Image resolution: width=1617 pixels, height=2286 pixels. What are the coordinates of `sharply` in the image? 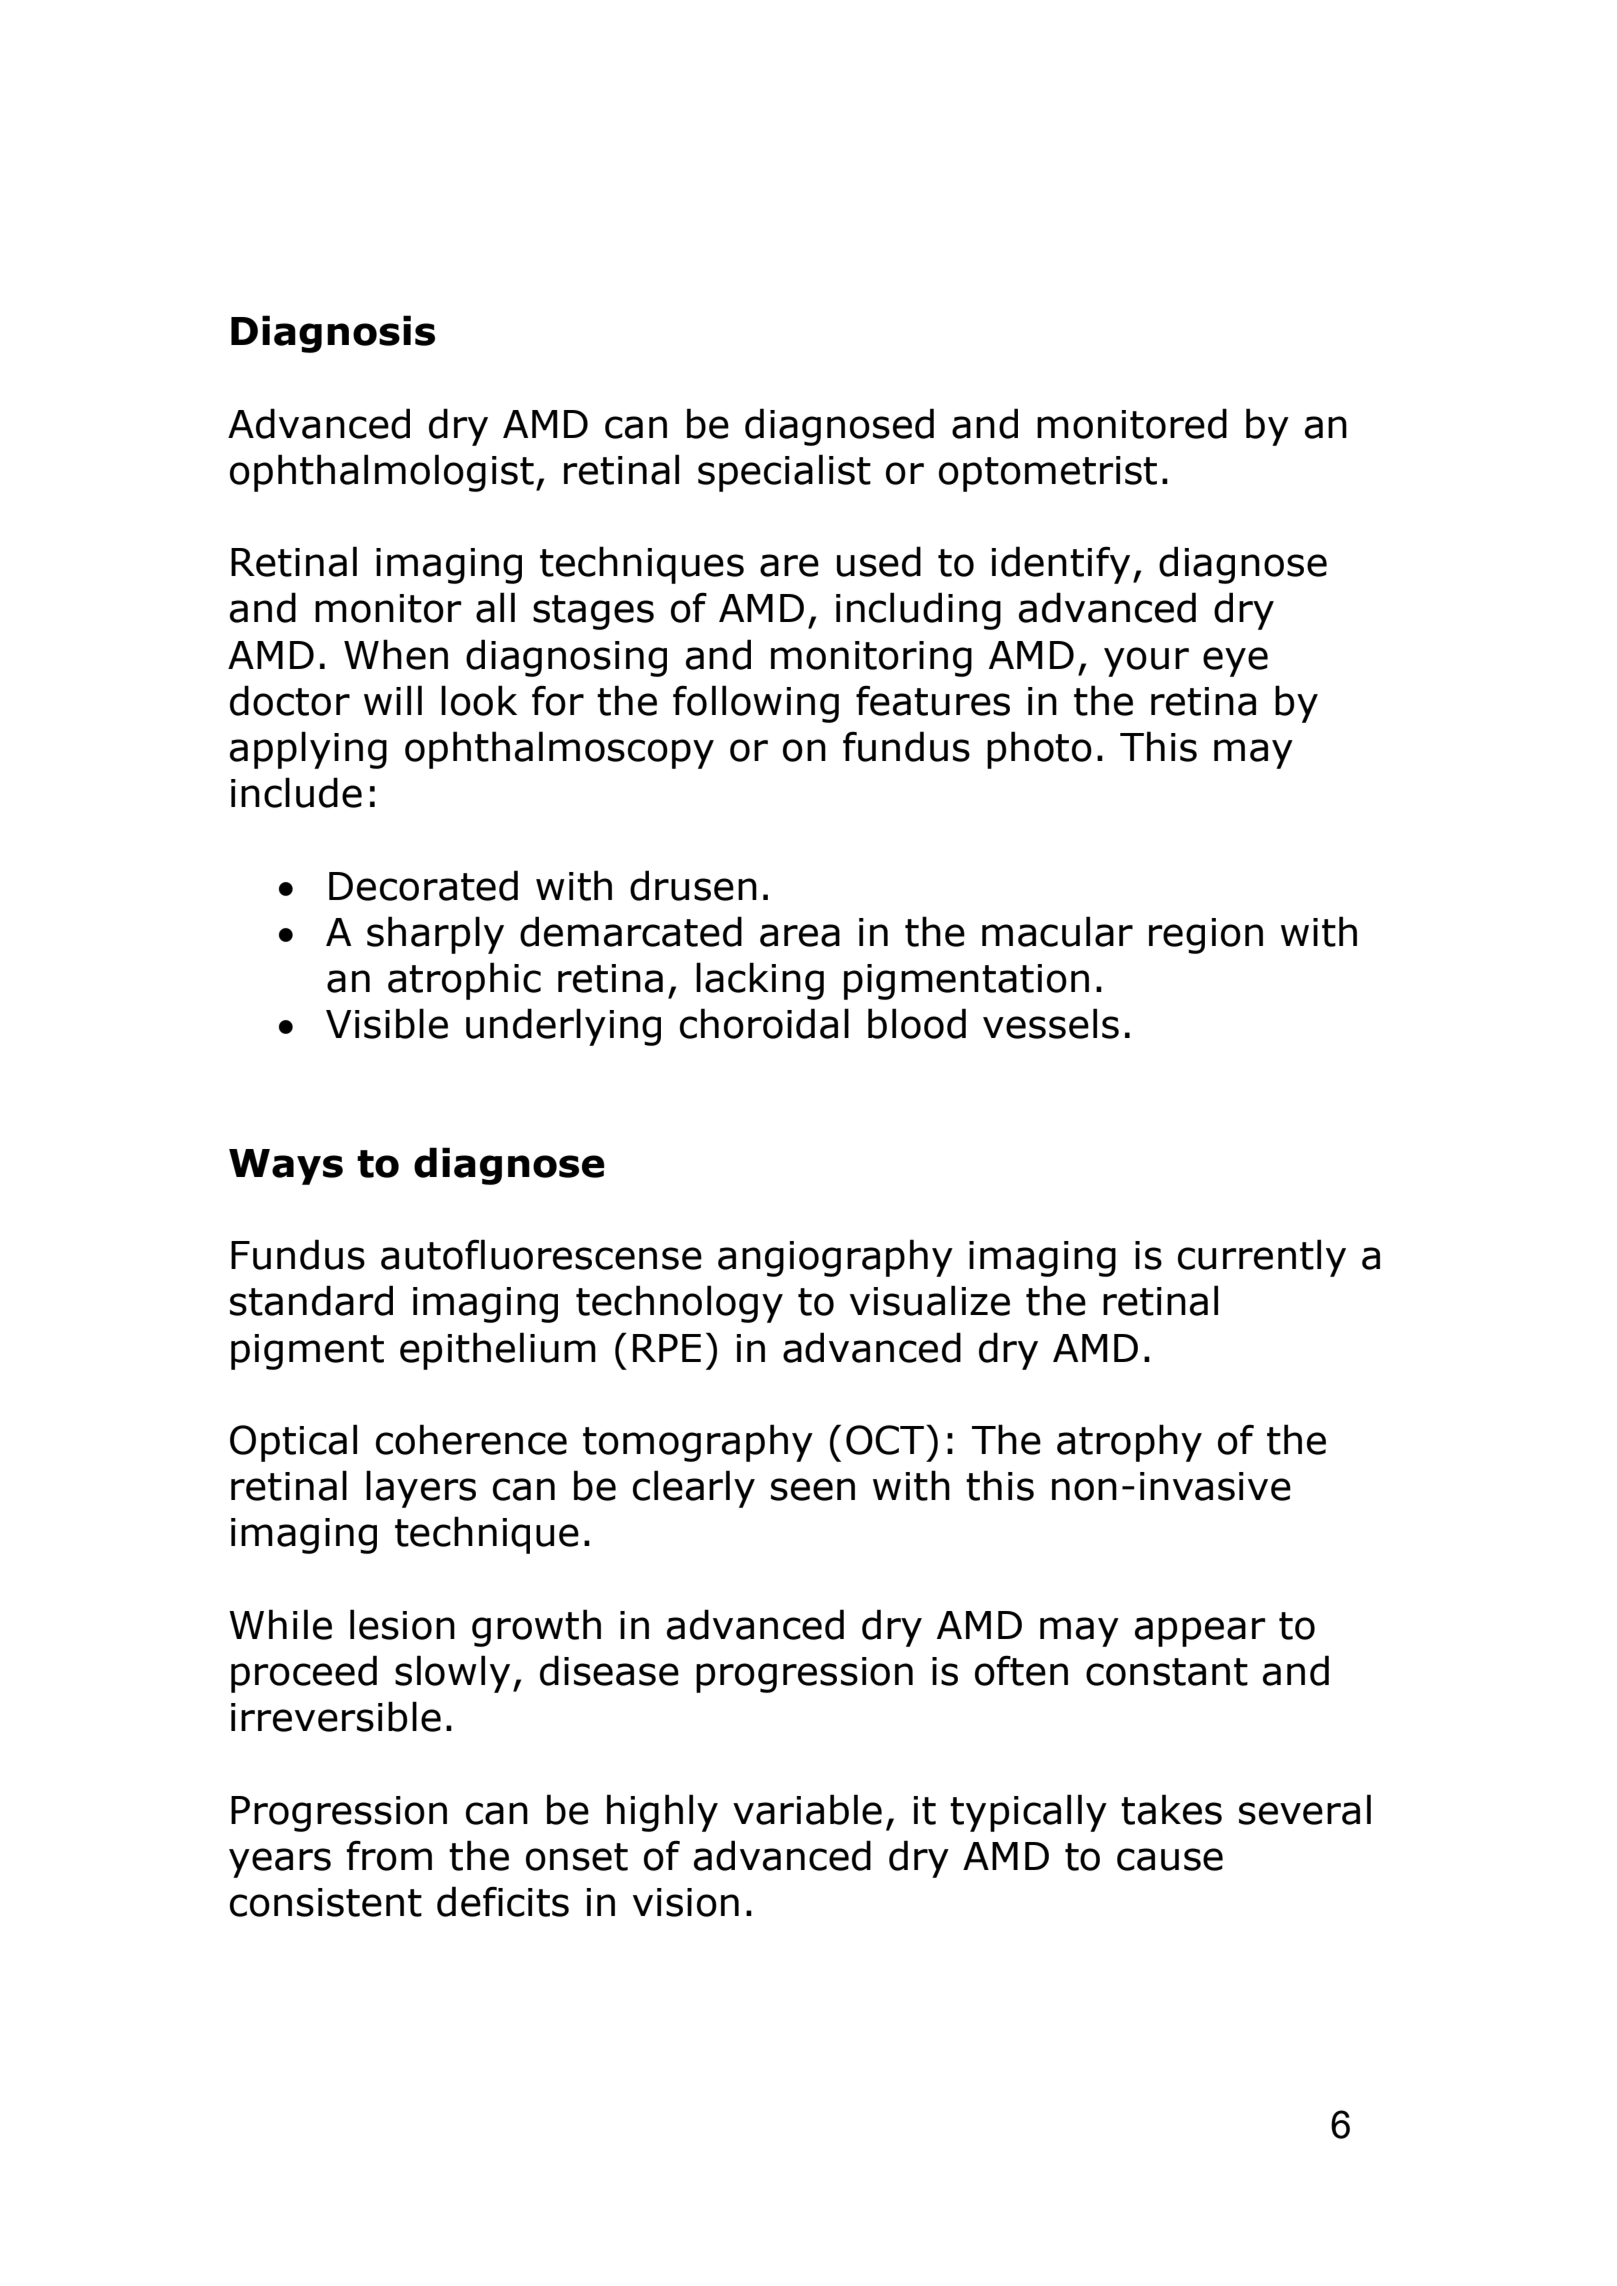 It's located at (435, 935).
